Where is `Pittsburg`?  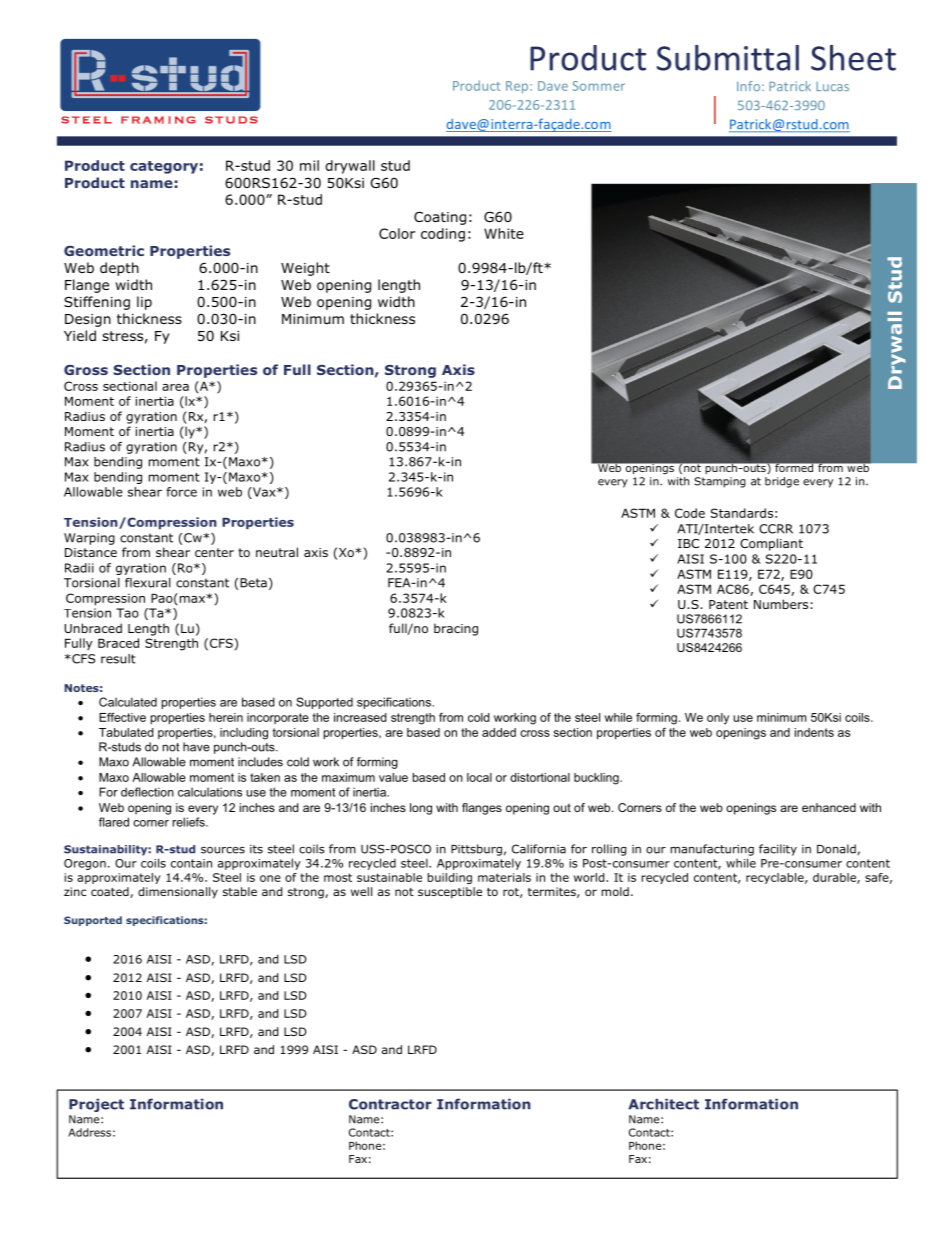
Pittsburg is located at coordinates (476, 850).
